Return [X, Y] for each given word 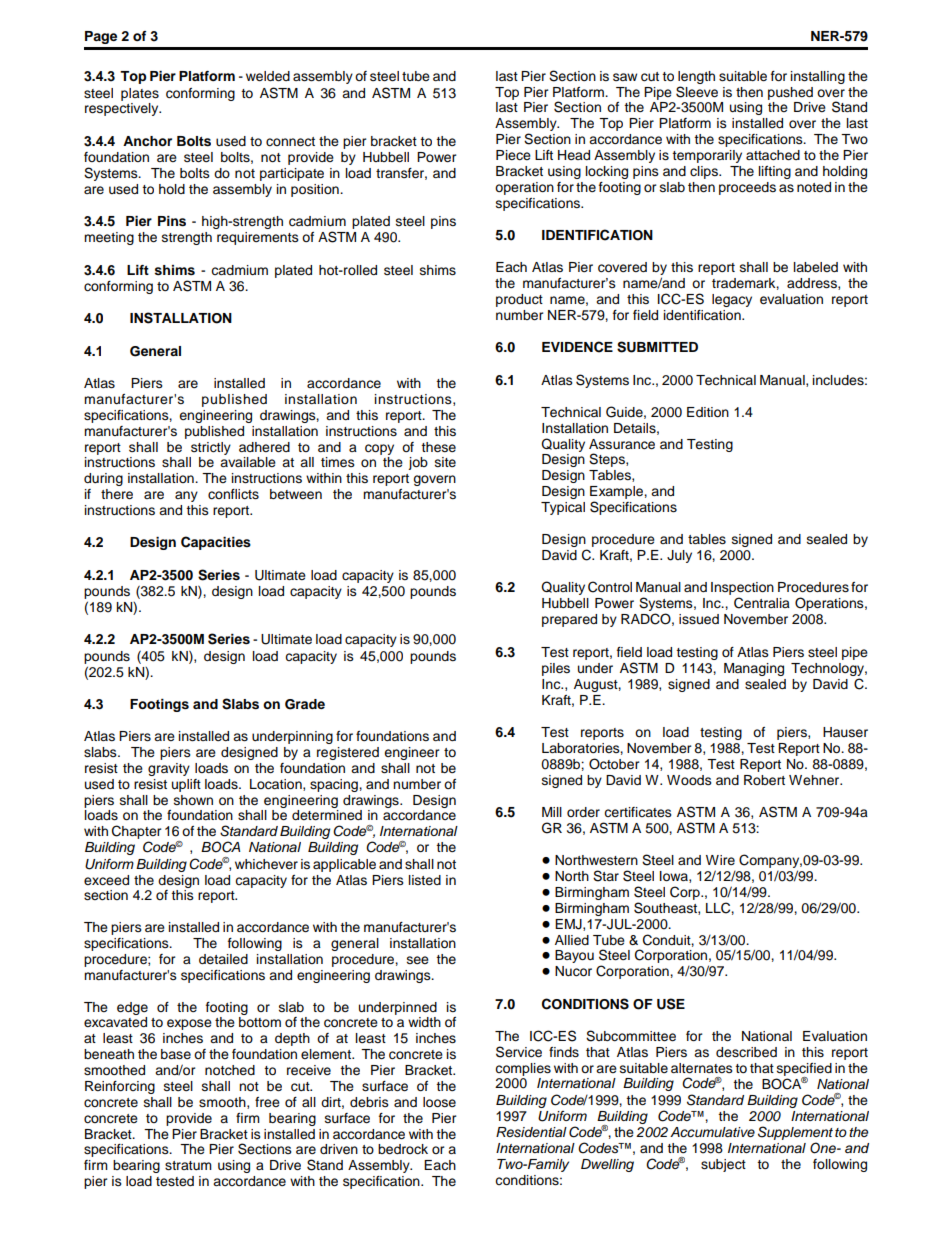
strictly [211, 448]
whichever [266, 864]
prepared [569, 620]
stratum [188, 1166]
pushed [790, 93]
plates [140, 94]
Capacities [216, 543]
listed [425, 880]
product [519, 300]
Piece [513, 155]
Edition [708, 412]
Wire [720, 860]
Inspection [742, 588]
